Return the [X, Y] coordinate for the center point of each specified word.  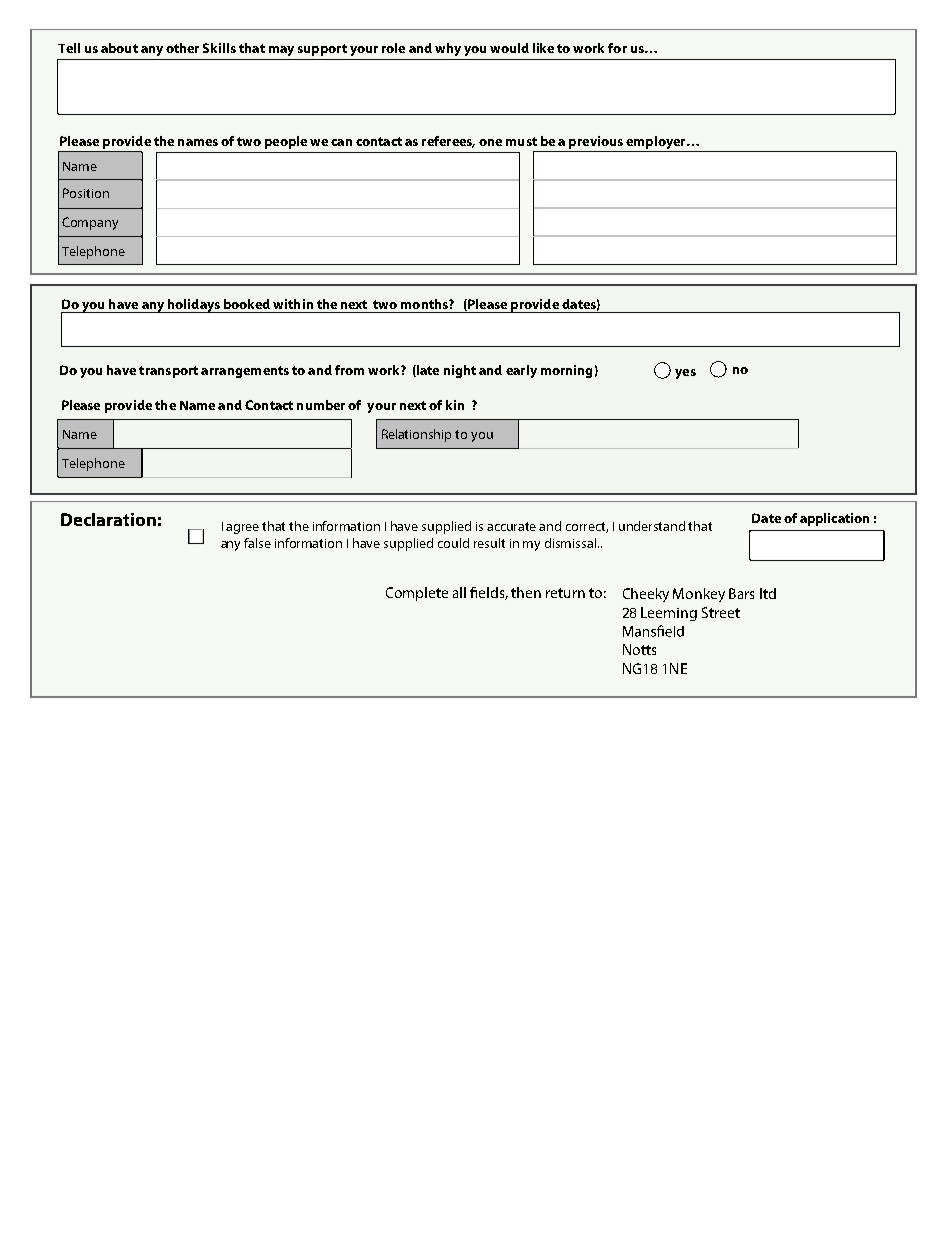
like [543, 48]
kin [455, 405]
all [459, 592]
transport [168, 372]
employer [657, 142]
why [448, 49]
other [182, 48]
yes [685, 374]
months [425, 304]
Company [90, 223]
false [257, 543]
